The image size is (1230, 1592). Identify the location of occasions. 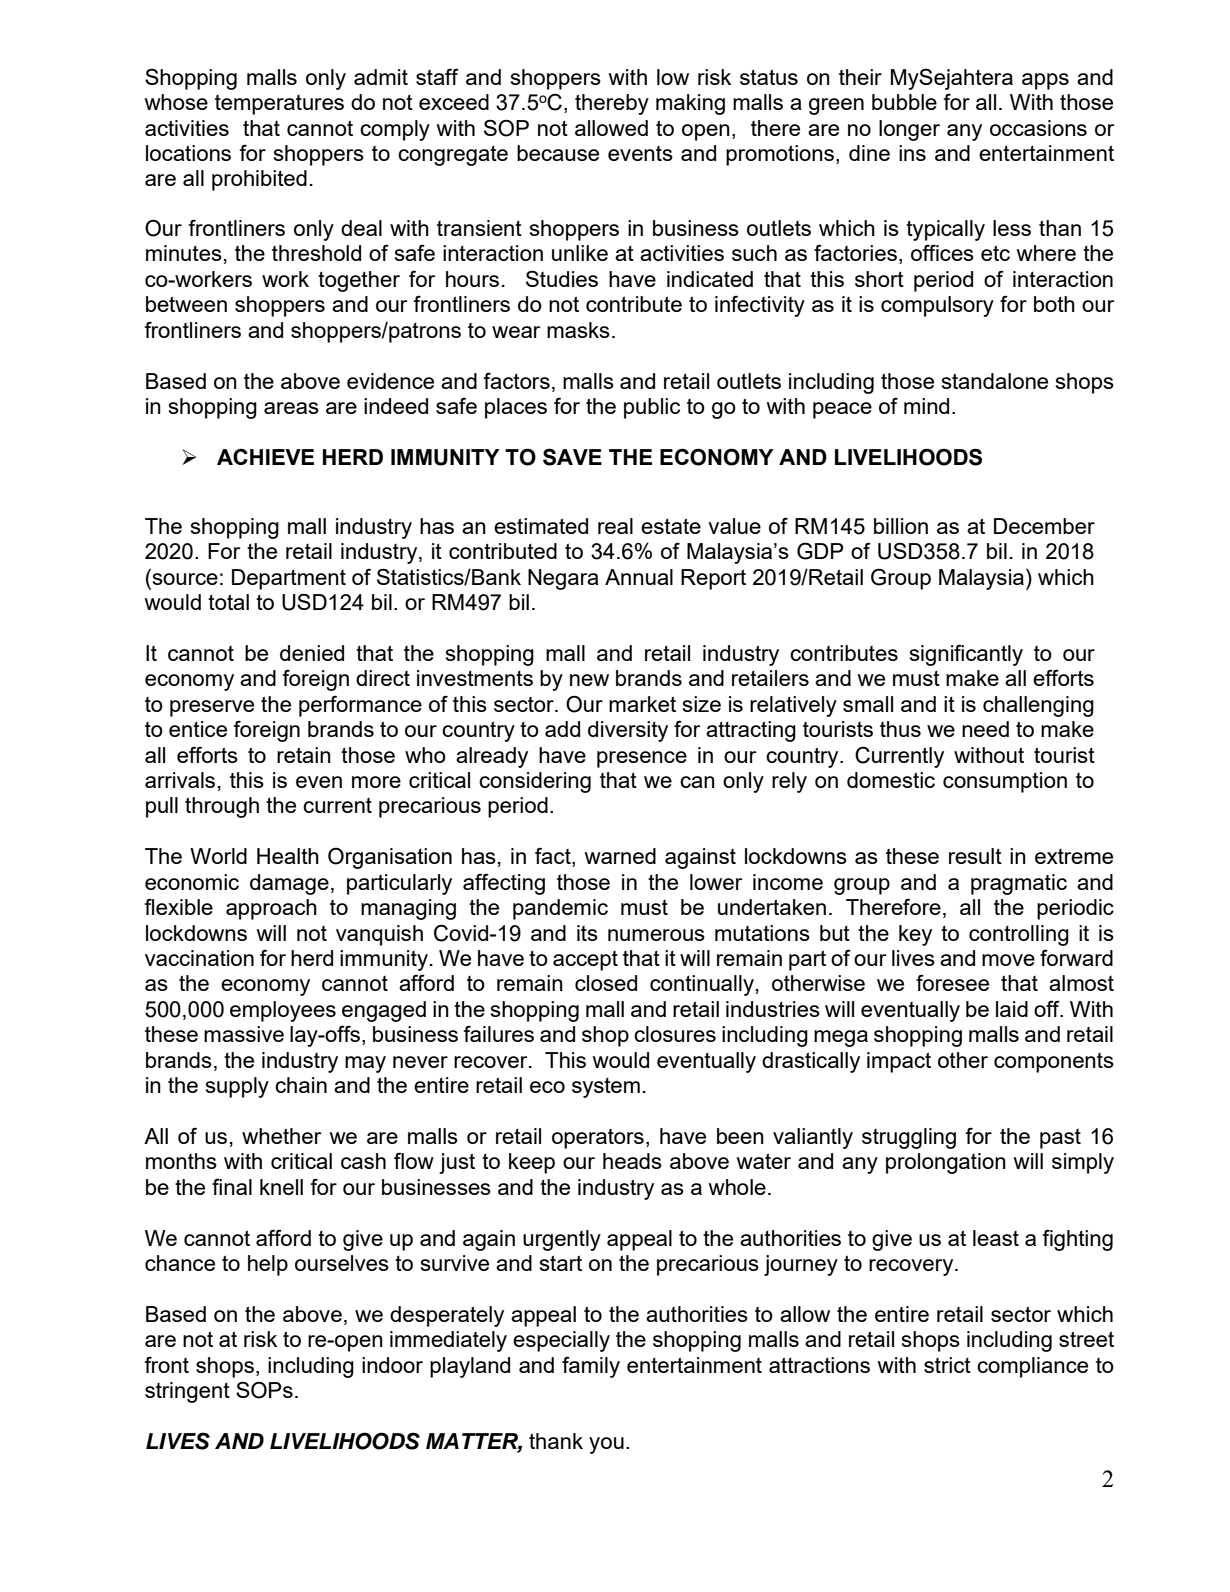
(1038, 128).
